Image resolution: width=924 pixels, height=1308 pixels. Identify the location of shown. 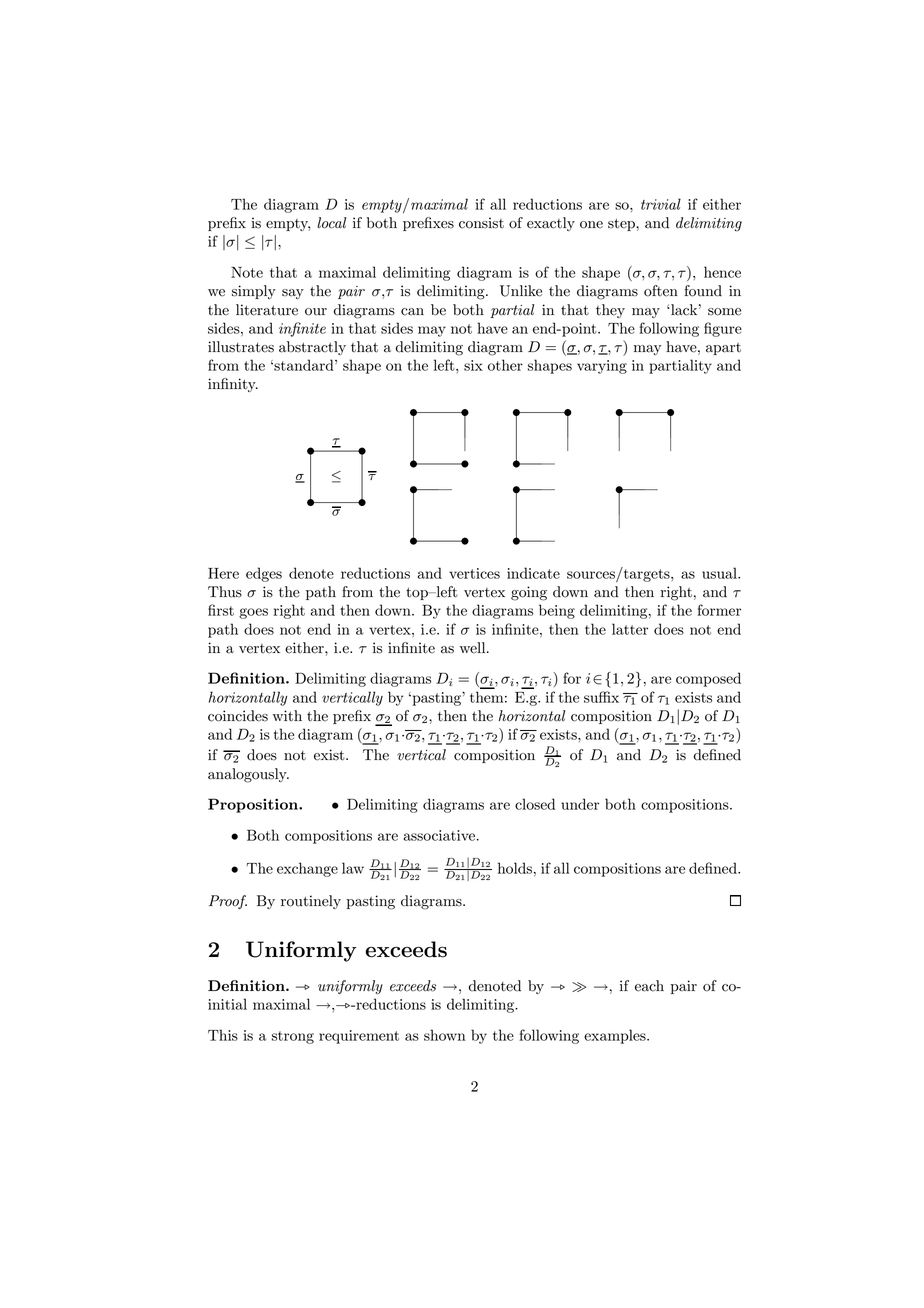
(445, 1035).
